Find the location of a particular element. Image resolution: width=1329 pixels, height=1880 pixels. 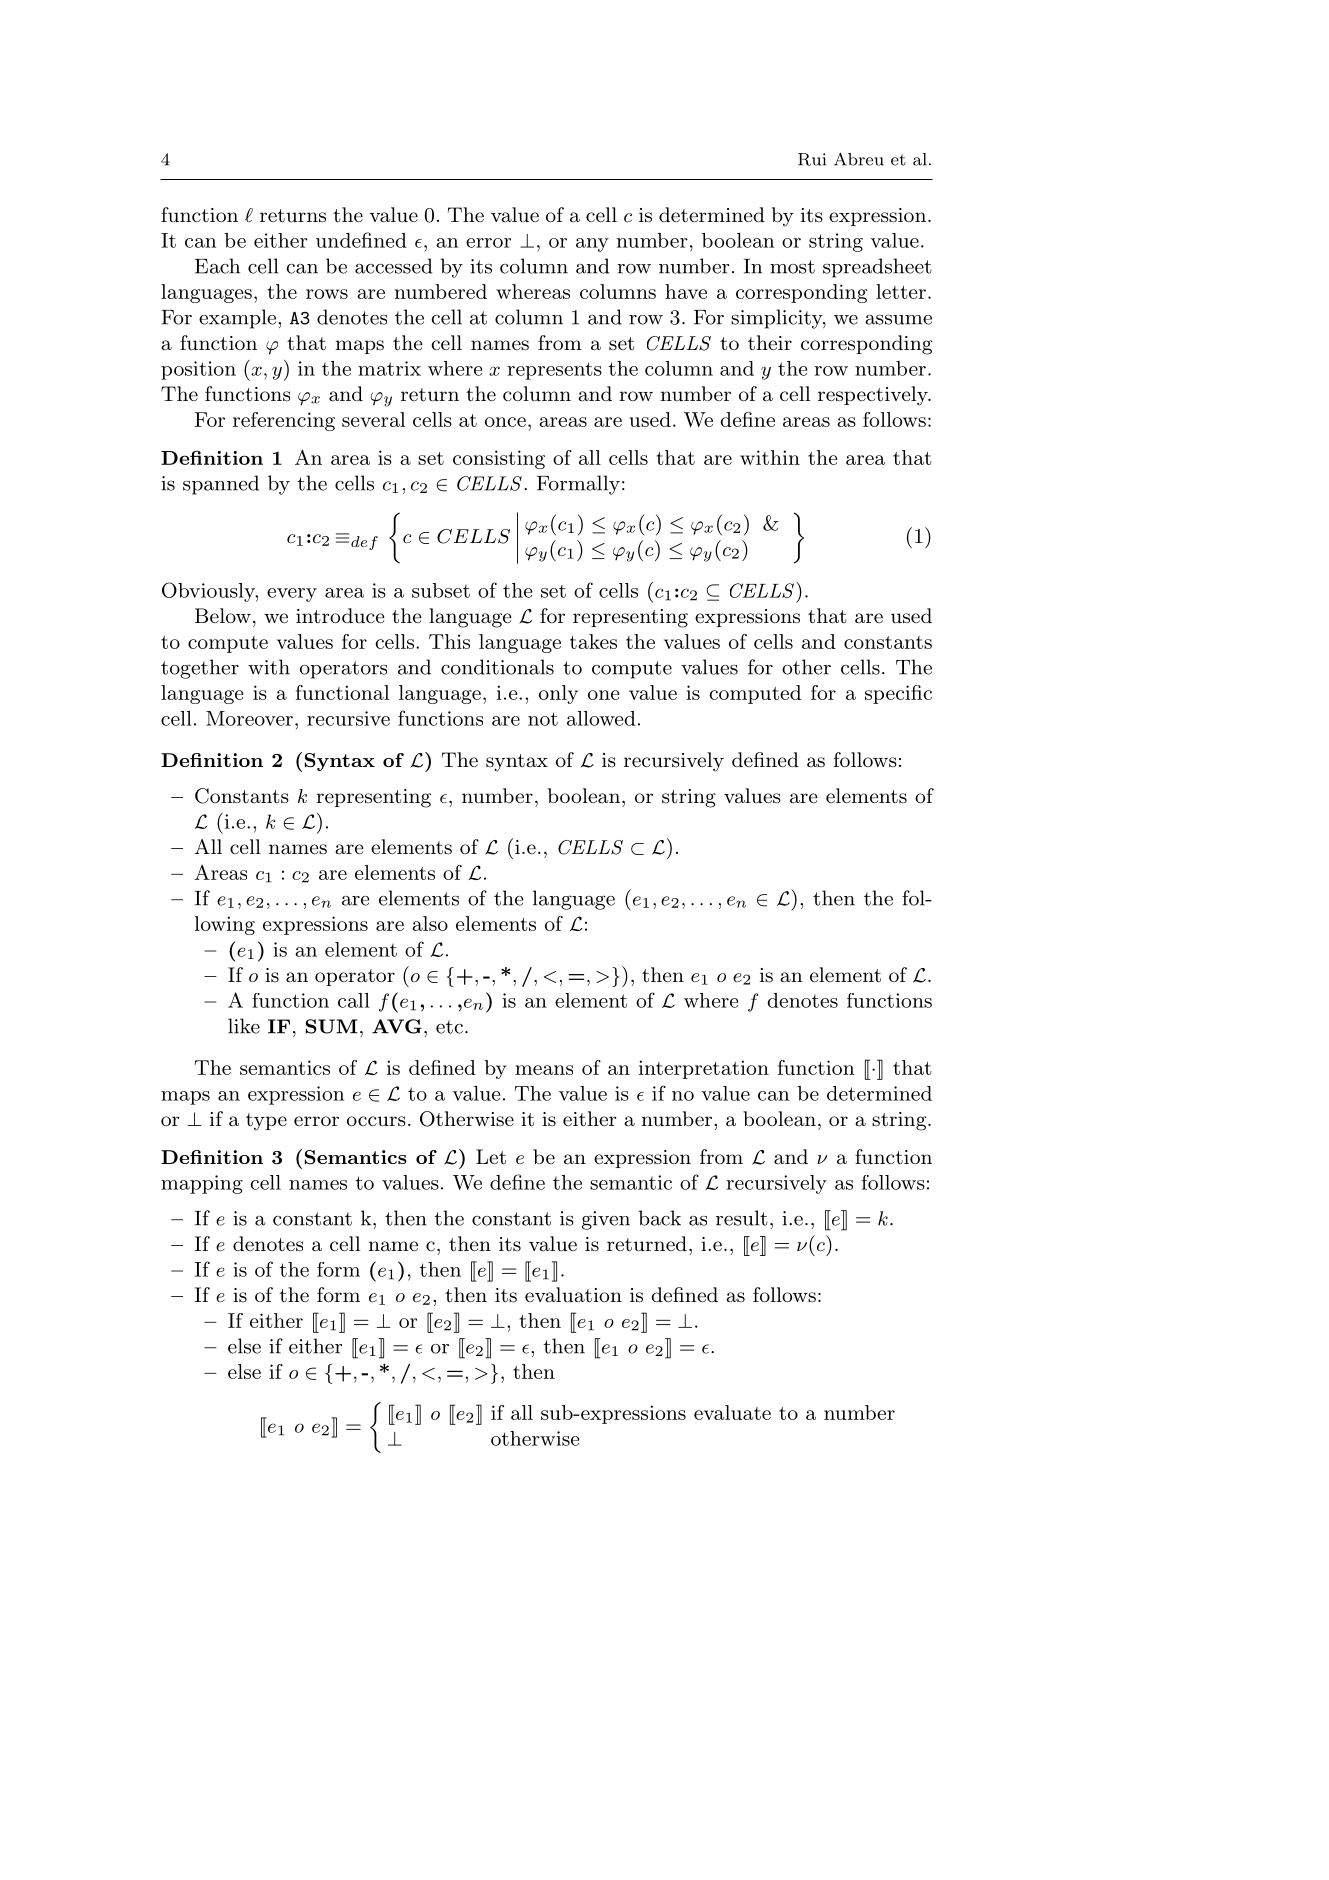

only is located at coordinates (558, 694).
